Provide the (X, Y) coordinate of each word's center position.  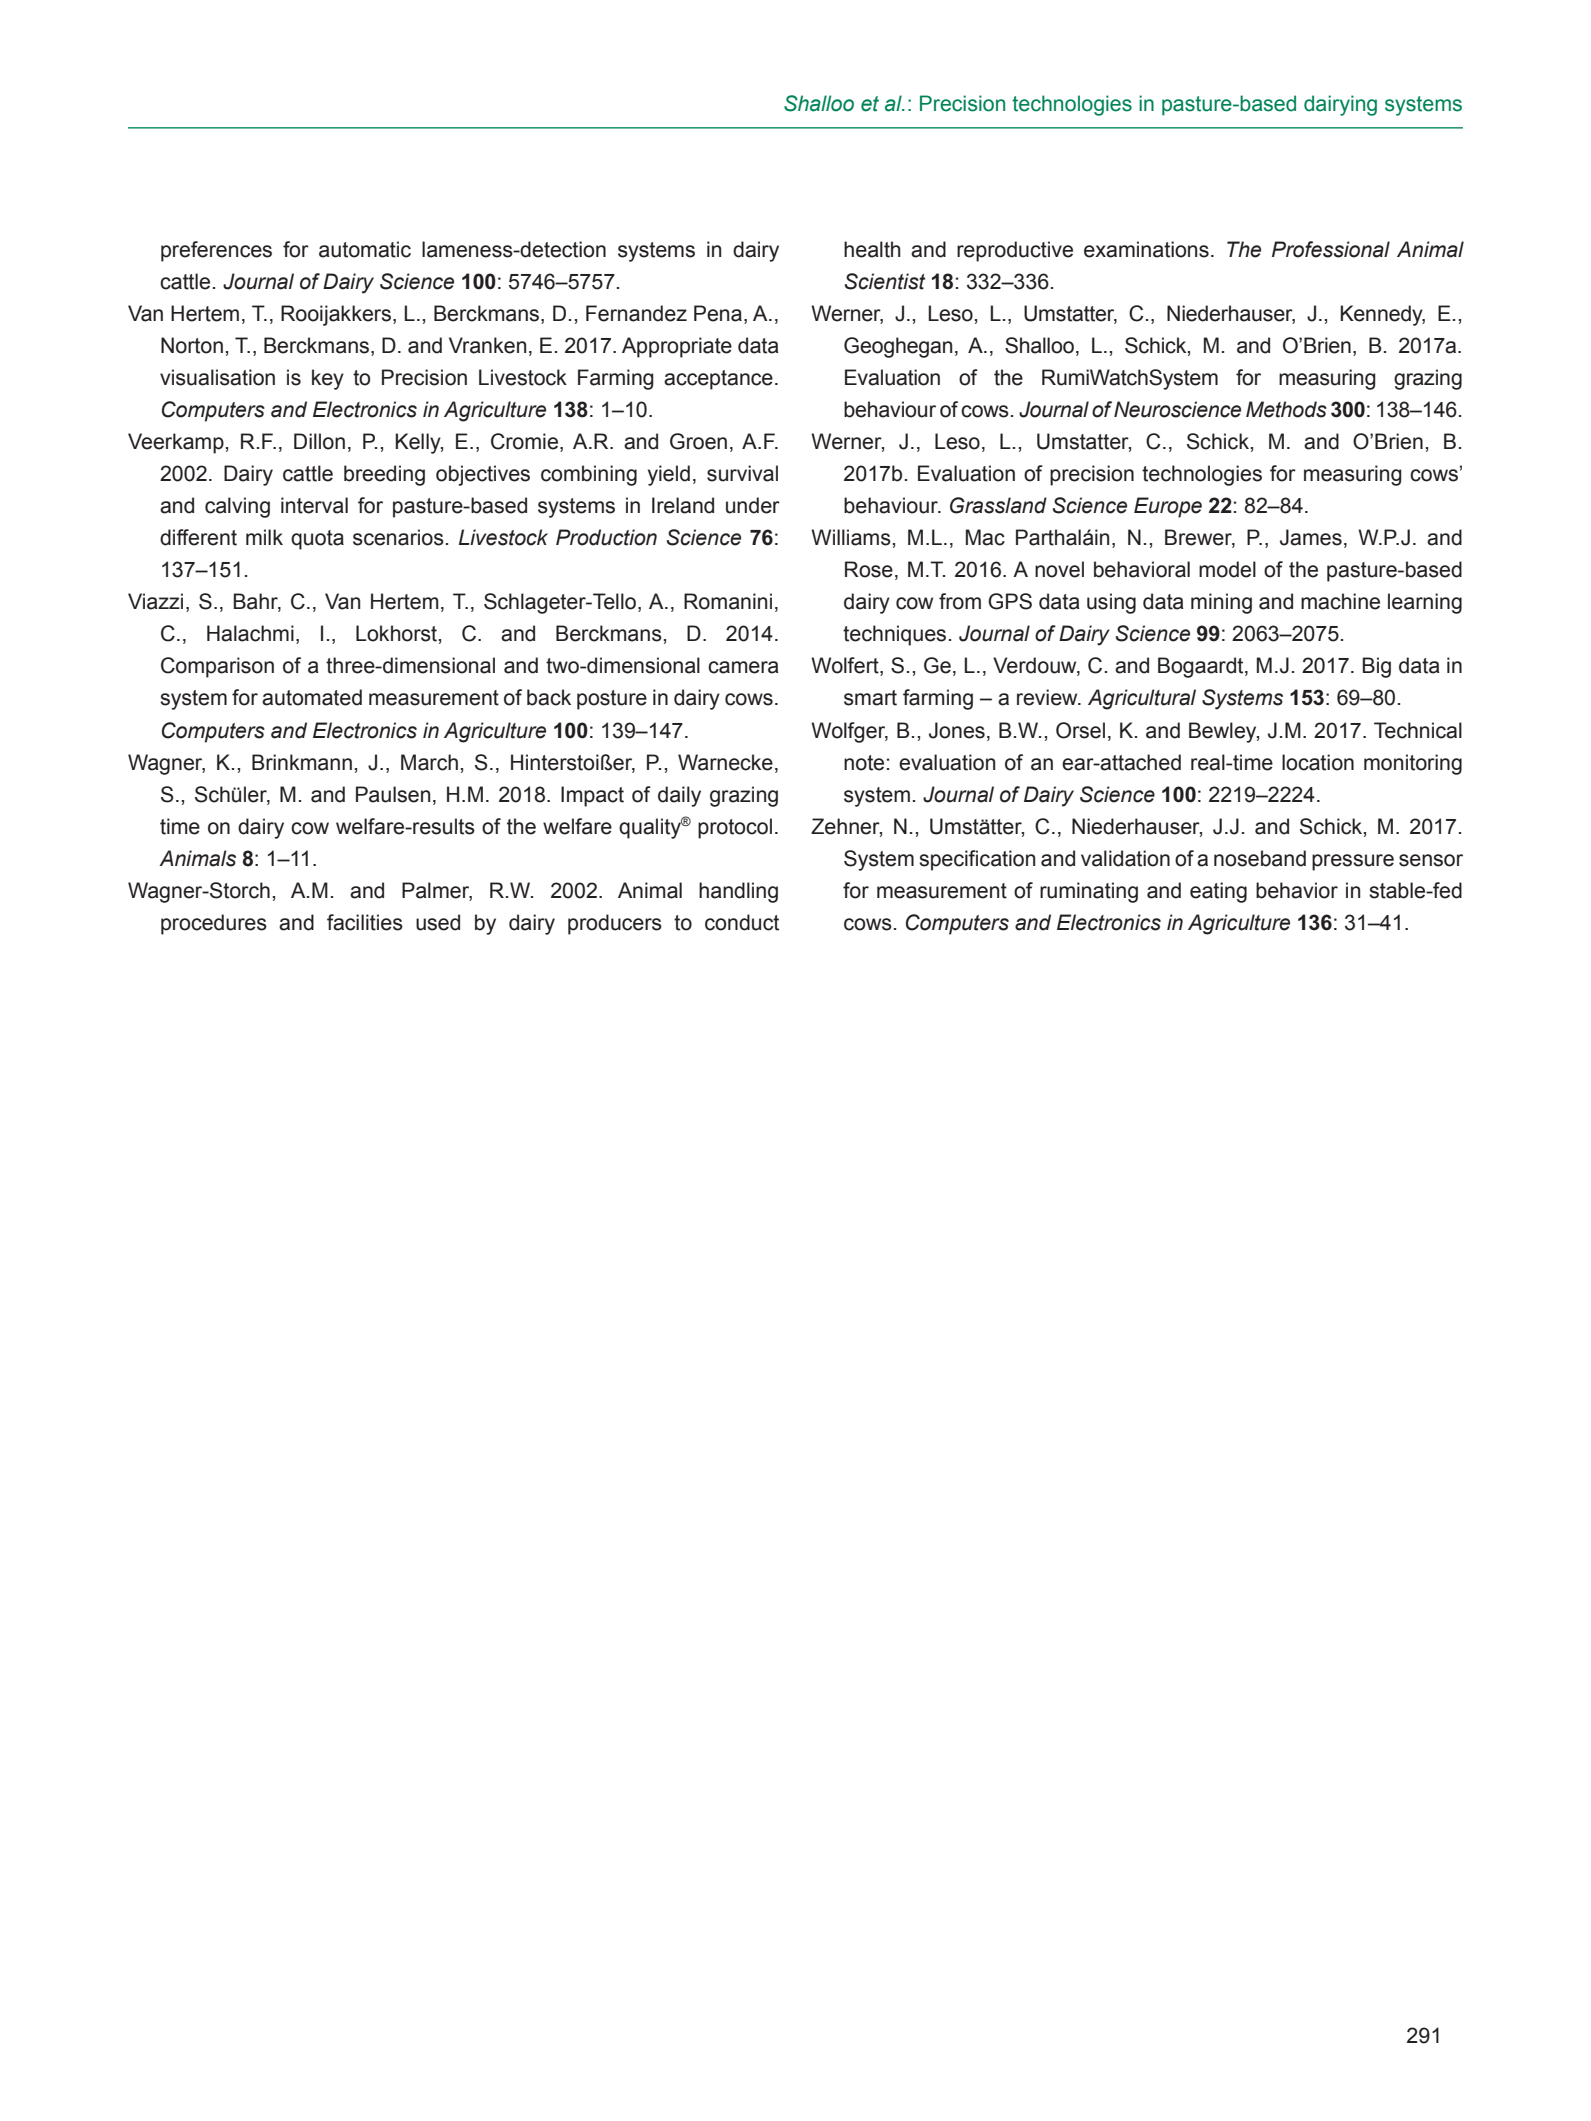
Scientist (885, 281)
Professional (1331, 249)
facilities (365, 922)
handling (738, 892)
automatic (365, 249)
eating (1218, 892)
